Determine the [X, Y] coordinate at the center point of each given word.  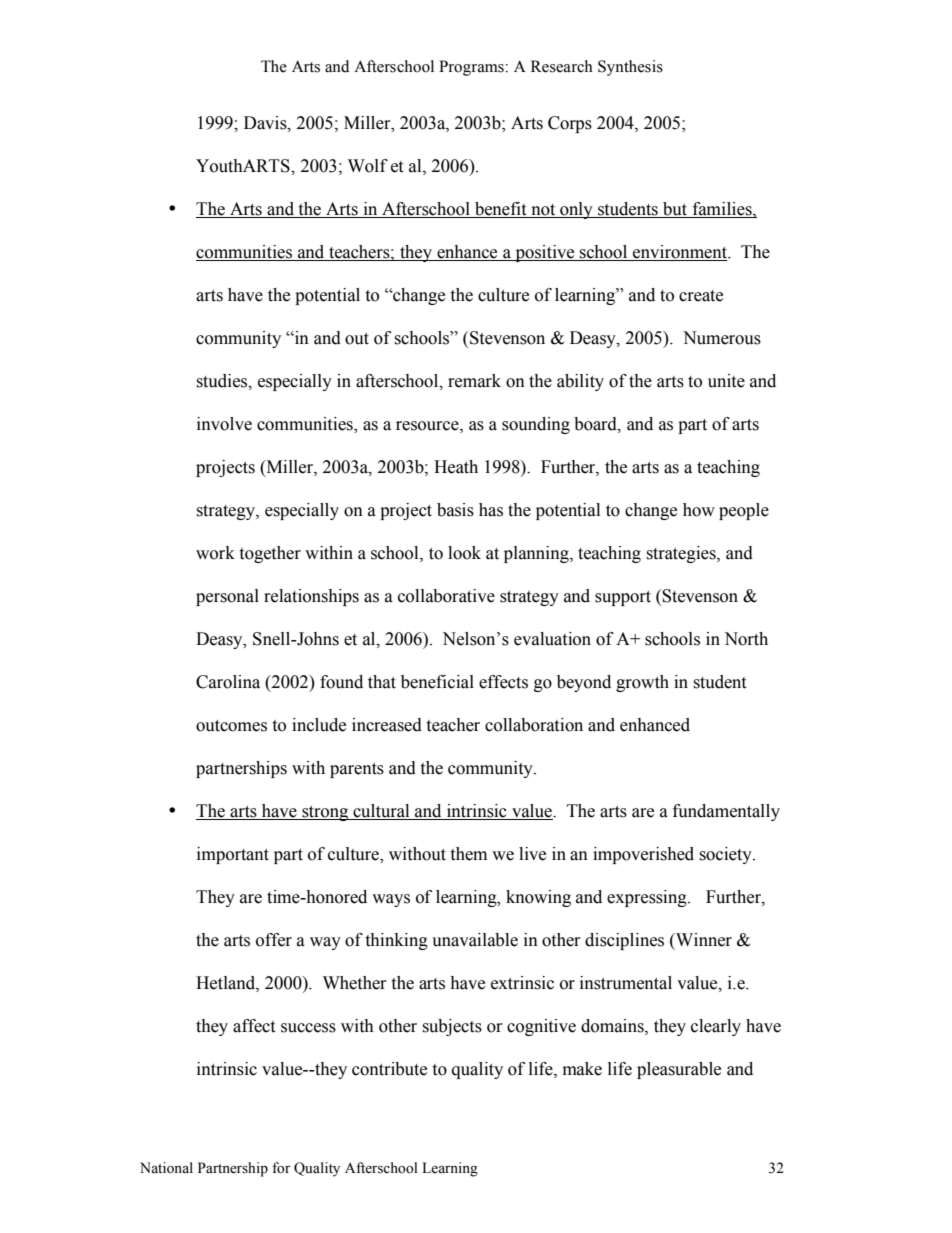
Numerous [722, 338]
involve [224, 424]
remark [474, 381]
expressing [648, 898]
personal [227, 597]
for [281, 1168]
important [233, 855]
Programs [472, 68]
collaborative [446, 596]
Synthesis [630, 68]
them [468, 854]
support [623, 598]
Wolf [368, 166]
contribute [389, 1069]
